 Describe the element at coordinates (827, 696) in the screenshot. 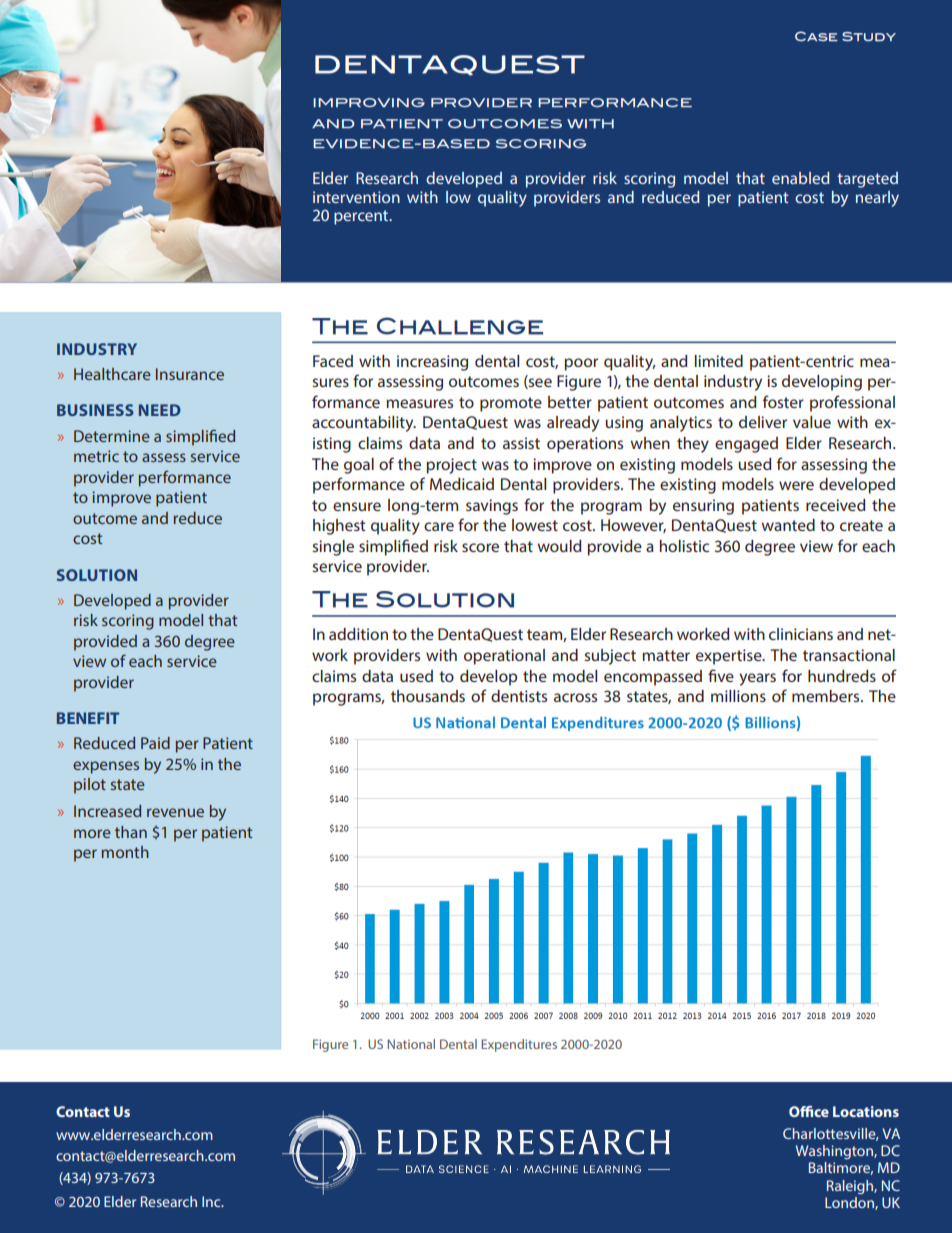

I see `members` at that location.
